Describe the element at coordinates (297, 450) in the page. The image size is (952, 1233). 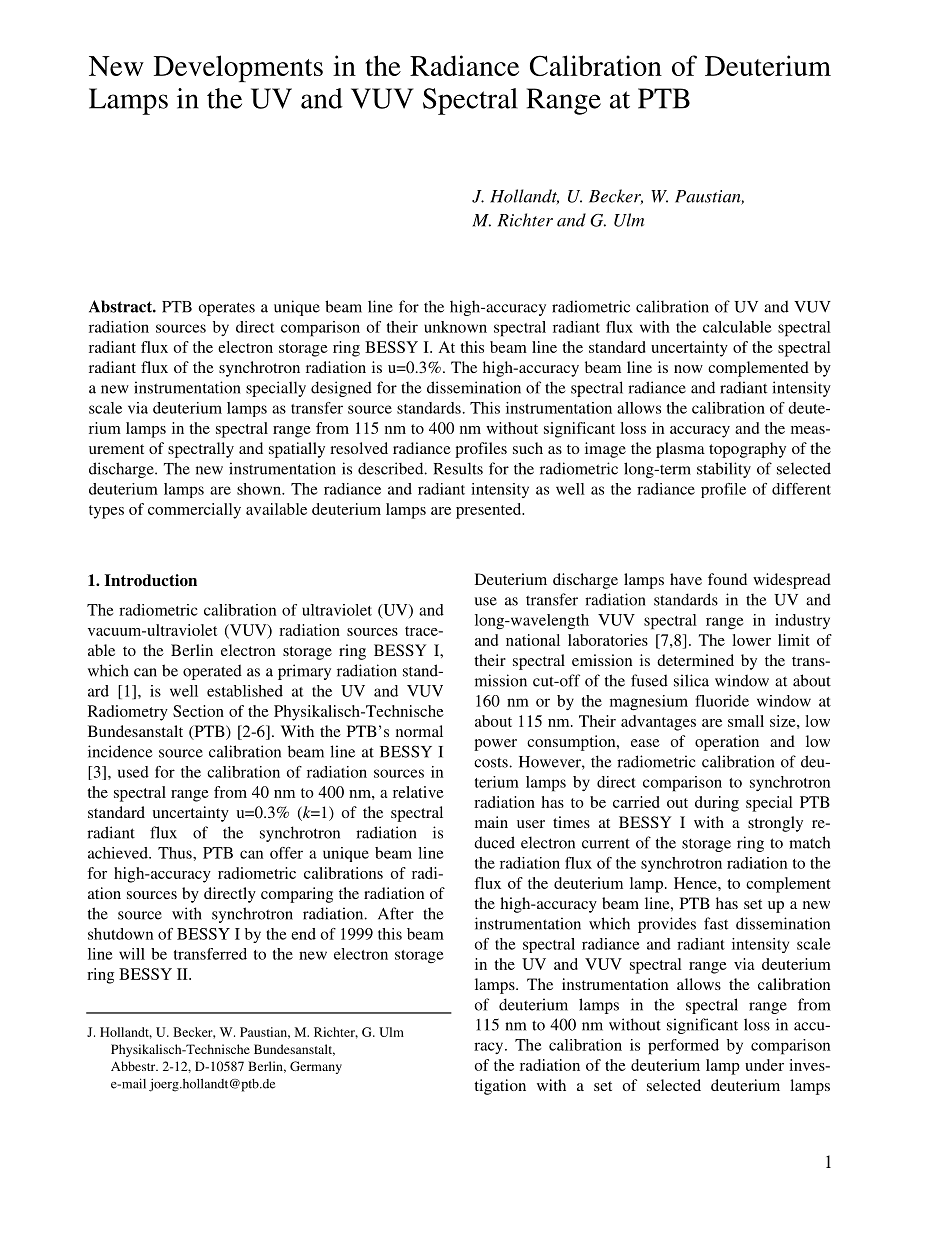
I see `spatially` at that location.
